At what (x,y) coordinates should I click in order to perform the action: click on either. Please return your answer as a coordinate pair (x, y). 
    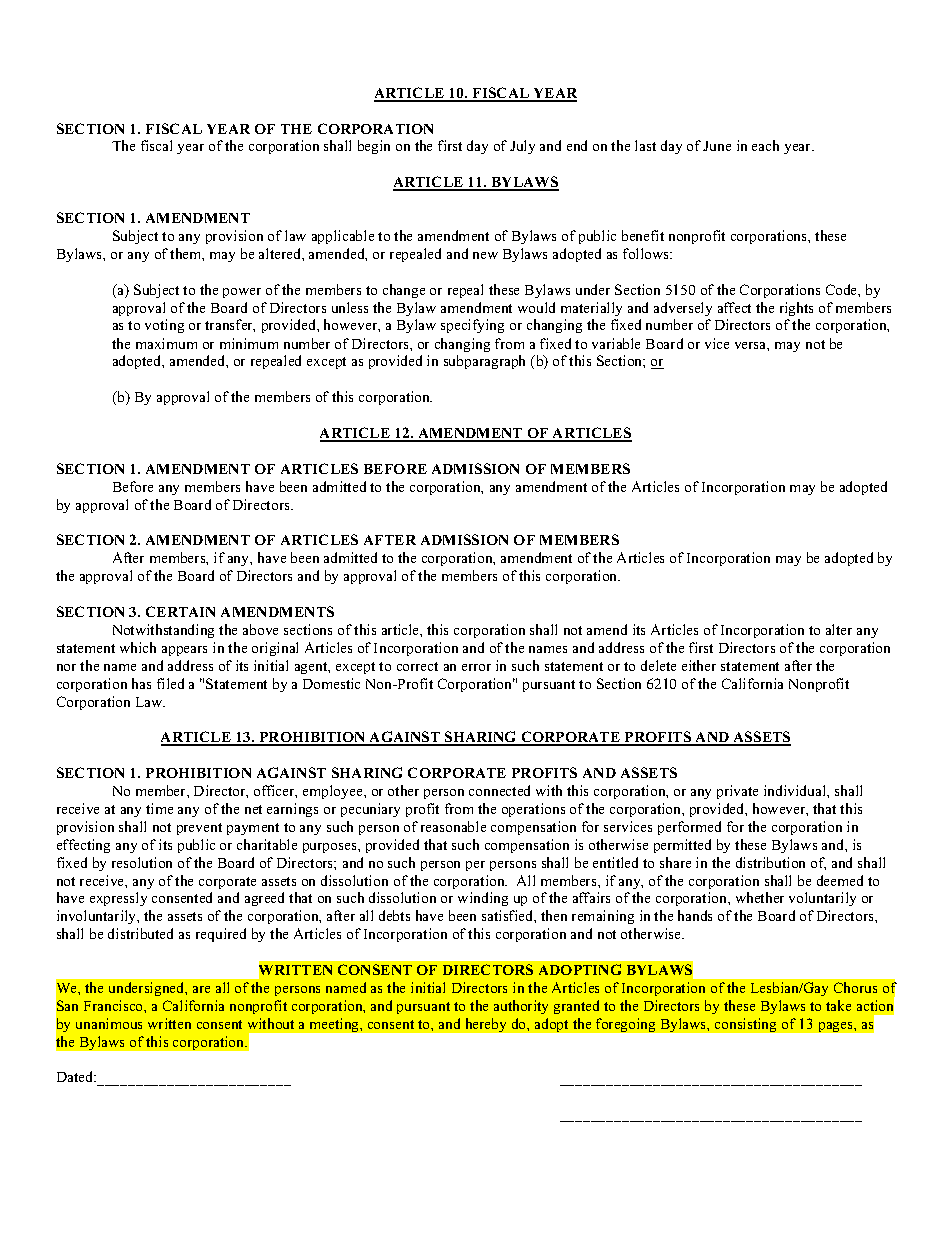
    Looking at the image, I should click on (699, 665).
